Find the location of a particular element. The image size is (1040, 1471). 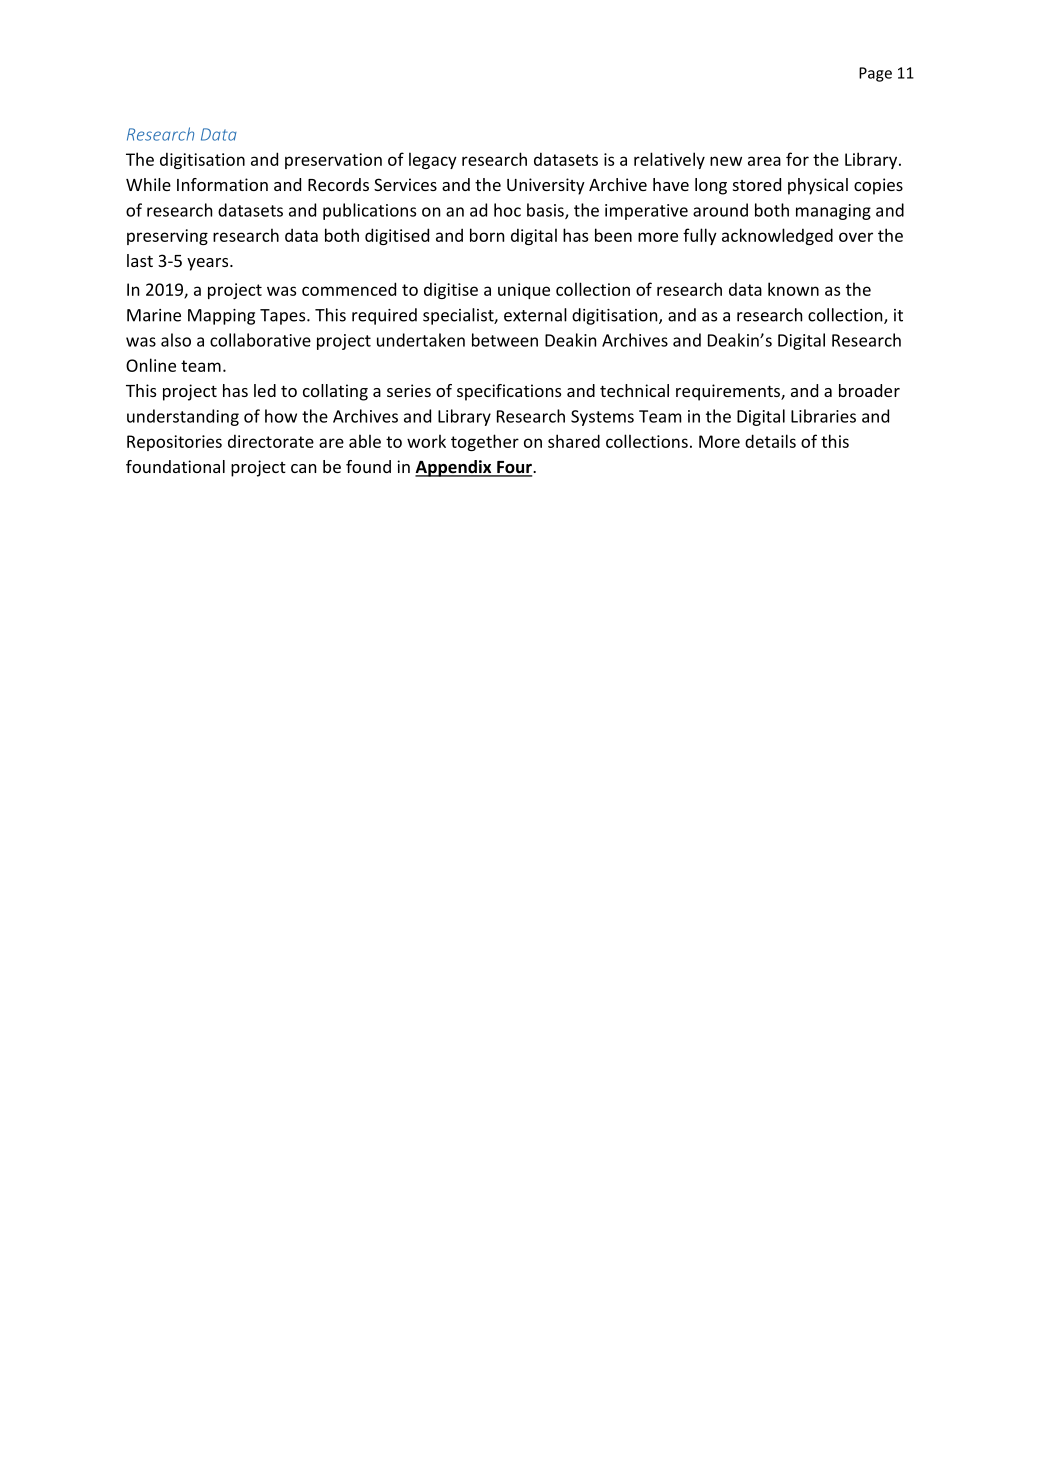

Information is located at coordinates (222, 184).
